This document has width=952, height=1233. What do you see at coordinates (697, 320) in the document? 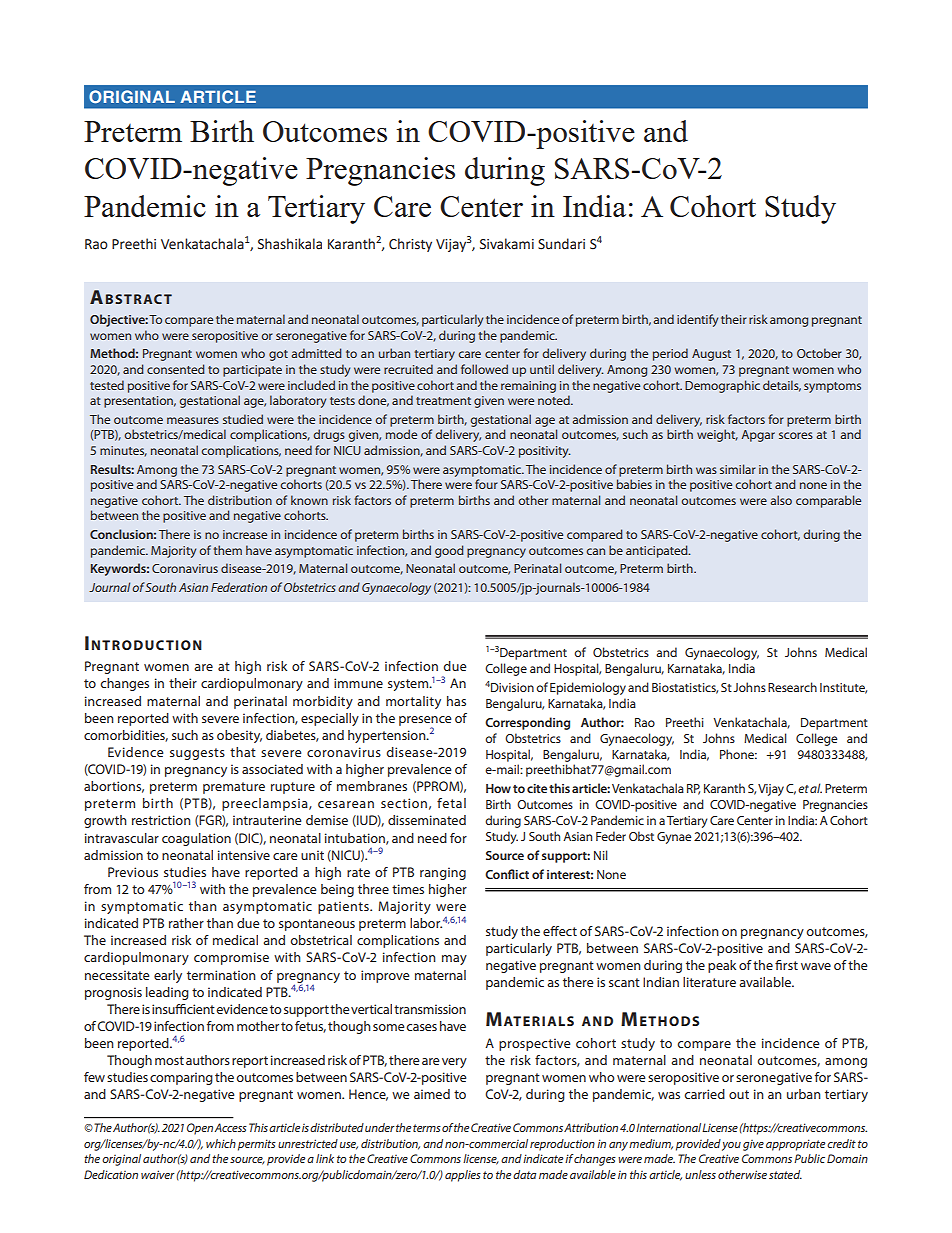
I see `identify` at bounding box center [697, 320].
